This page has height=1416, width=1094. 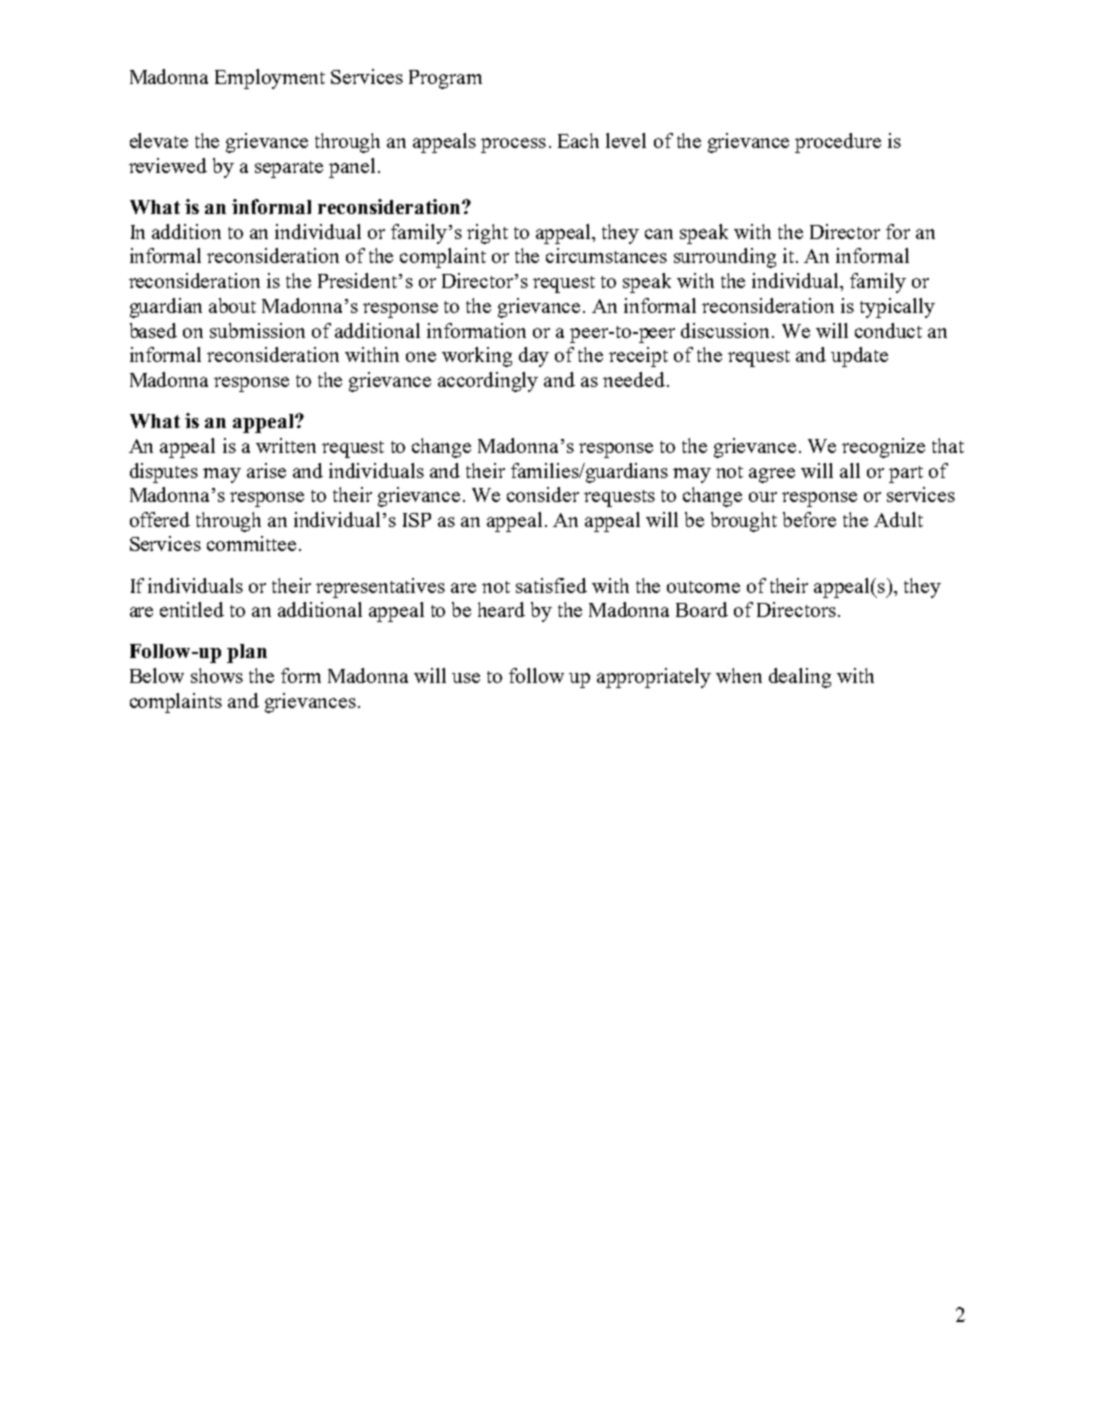 I want to click on procedure, so click(x=838, y=143).
